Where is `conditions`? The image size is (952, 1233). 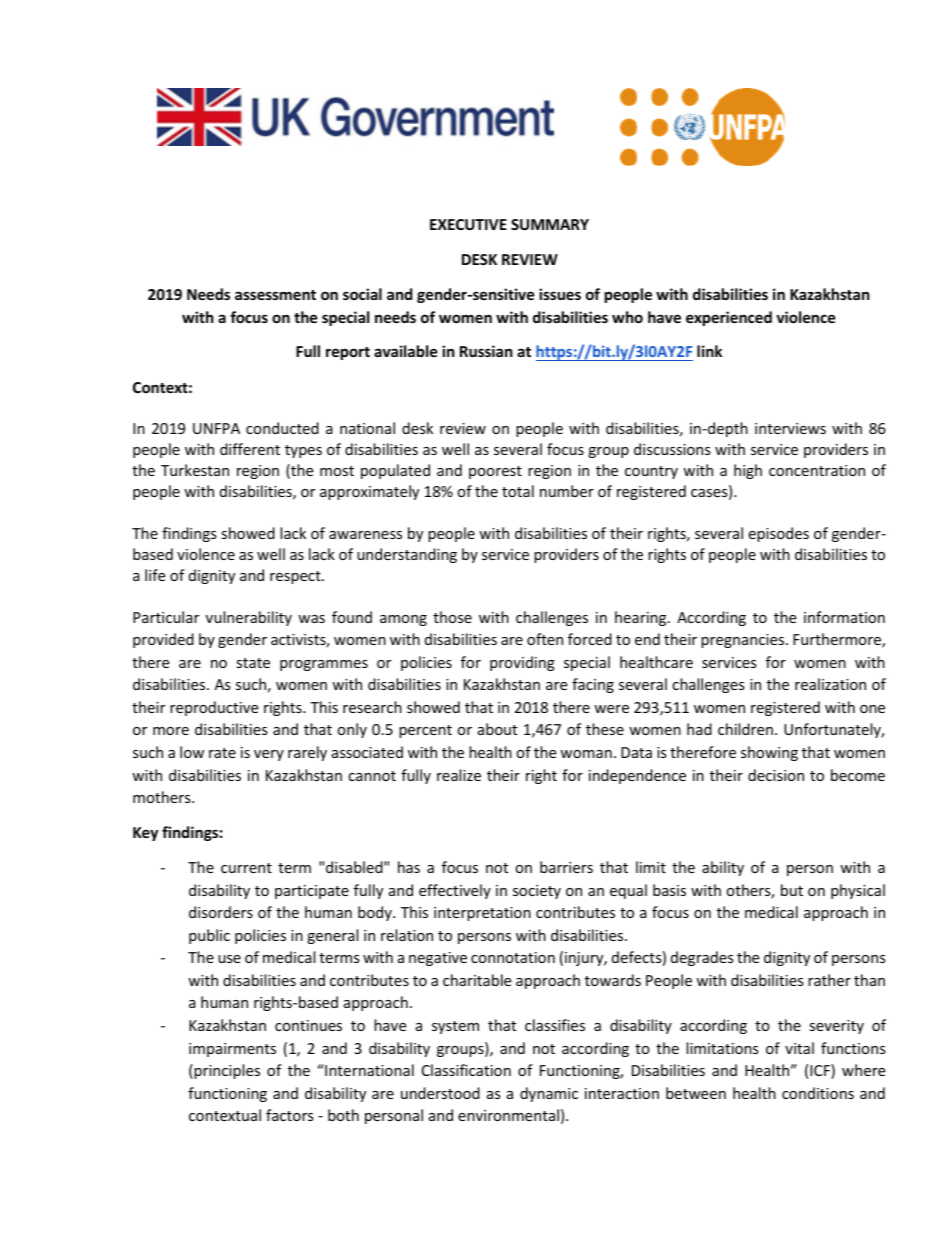
conditions is located at coordinates (818, 1093).
